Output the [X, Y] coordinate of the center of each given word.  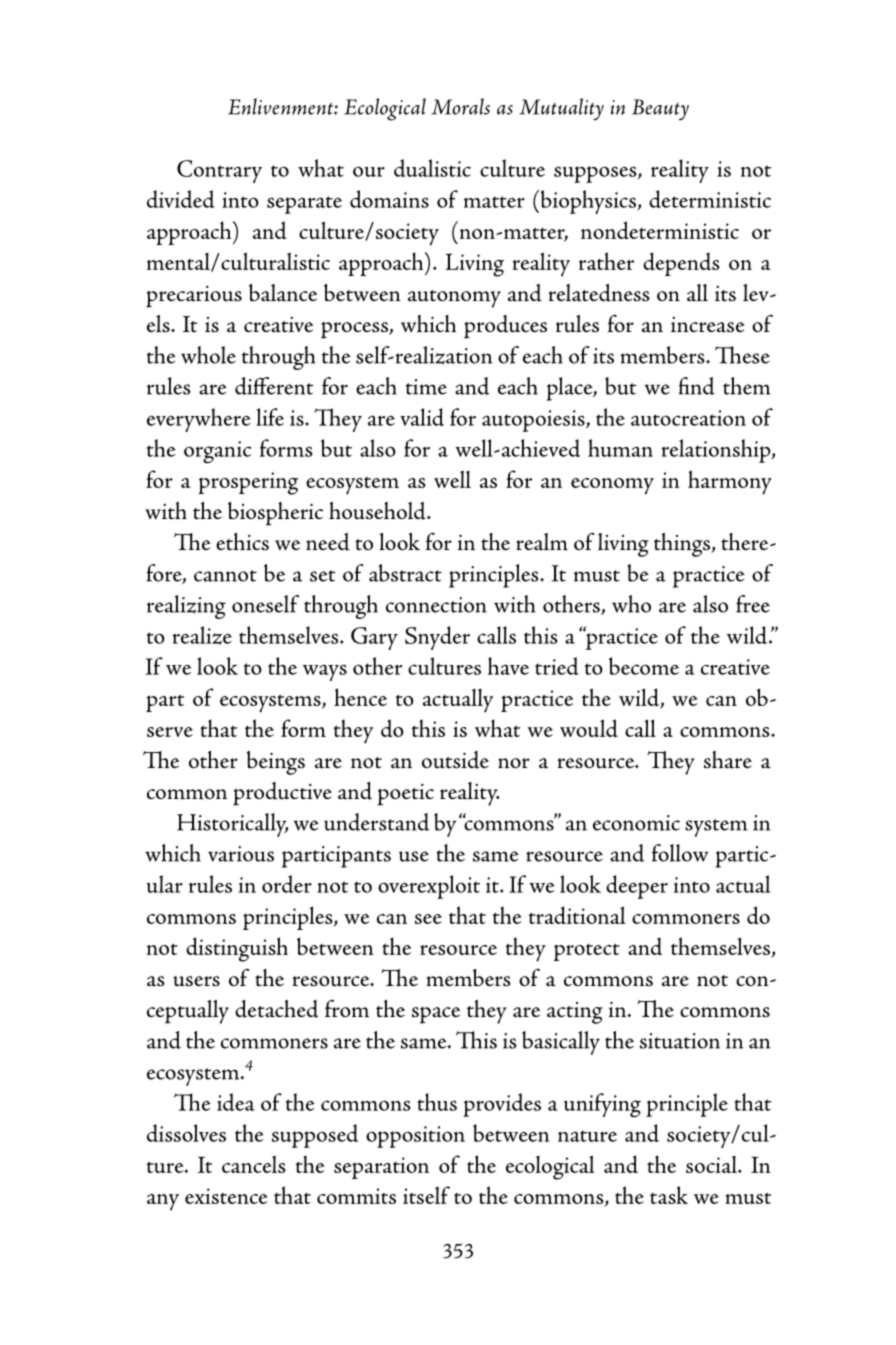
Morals [460, 106]
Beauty [660, 109]
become [644, 666]
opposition [415, 1137]
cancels [254, 1164]
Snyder [437, 638]
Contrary [219, 171]
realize [202, 635]
